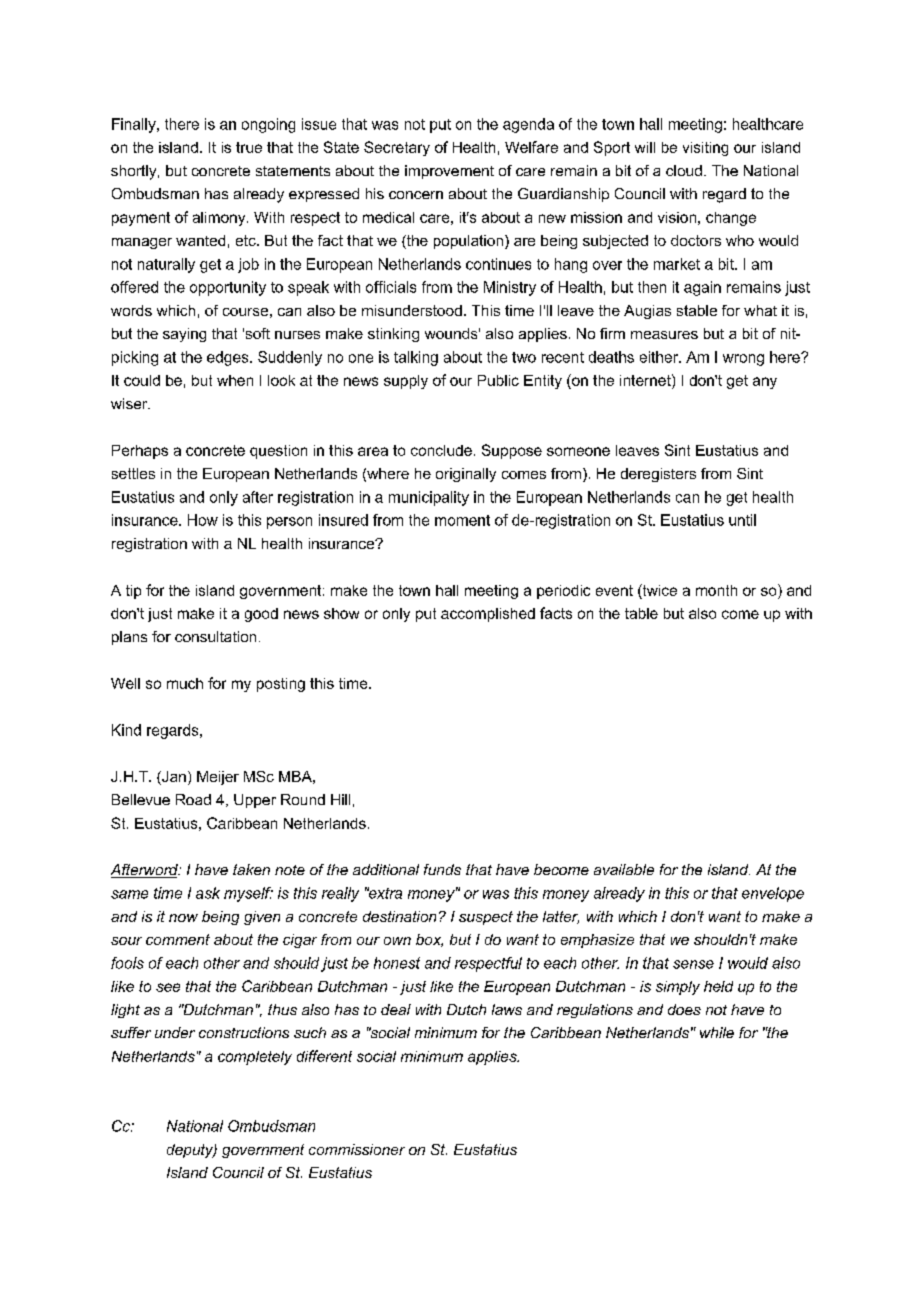 The image size is (924, 1308). Describe the element at coordinates (716, 590) in the screenshot. I see `month` at that location.
